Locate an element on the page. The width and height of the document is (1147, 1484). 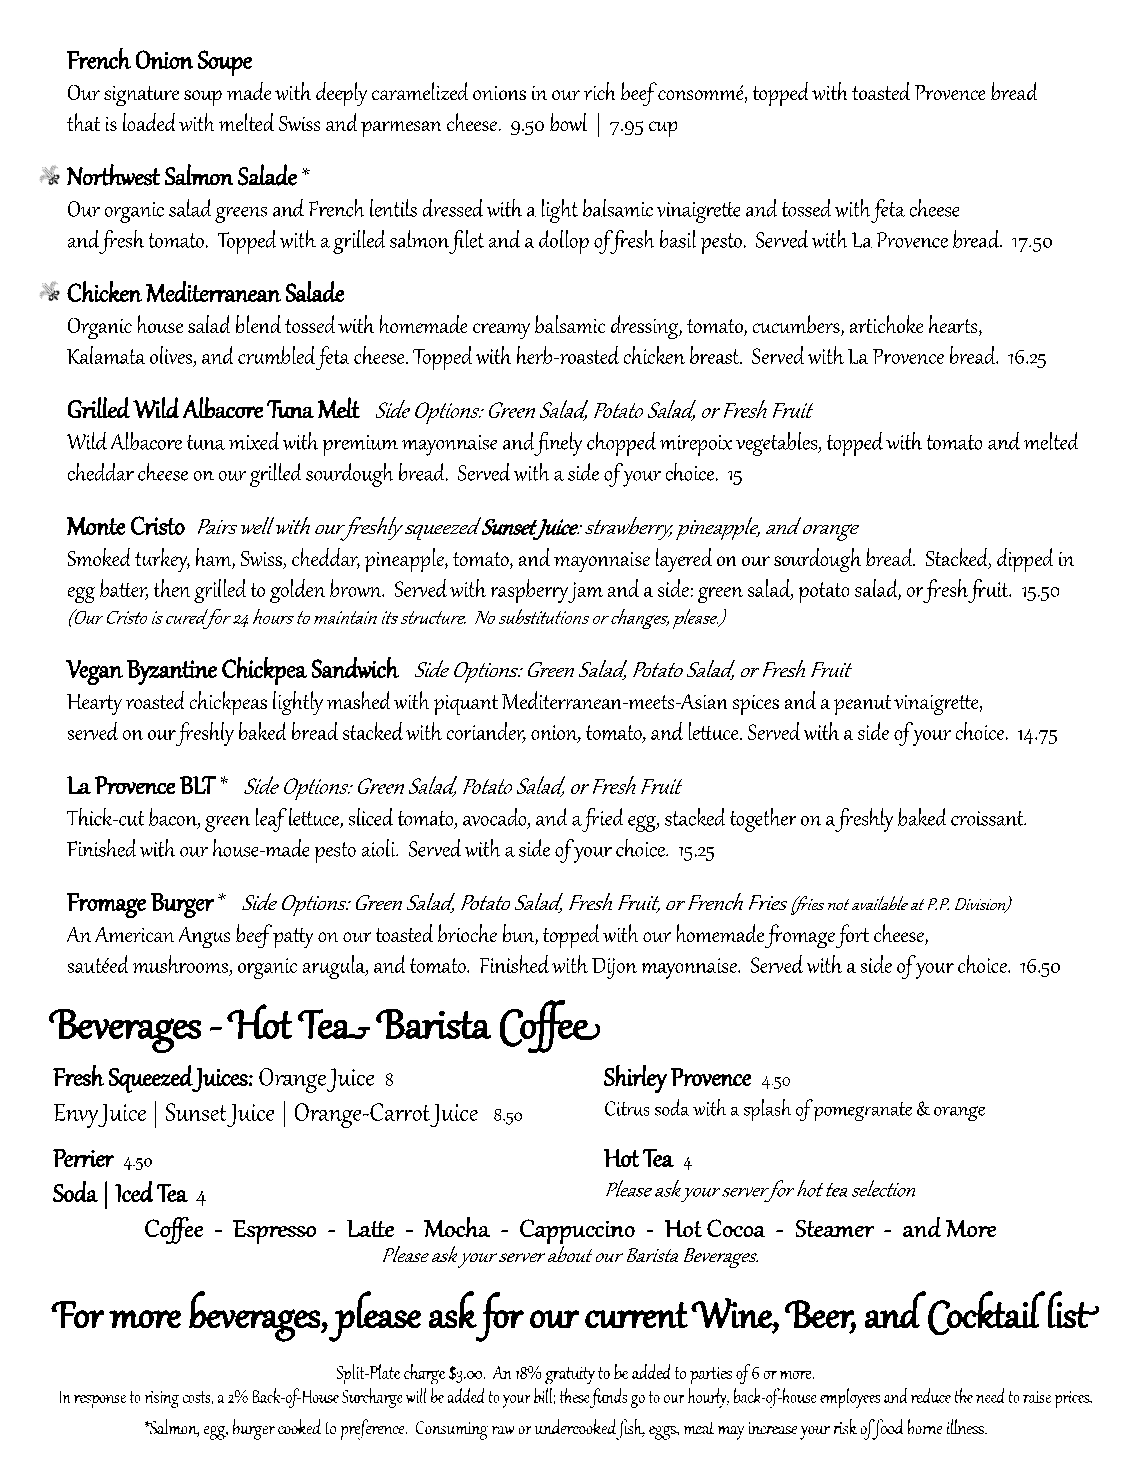
Shirley is located at coordinates (635, 1079).
